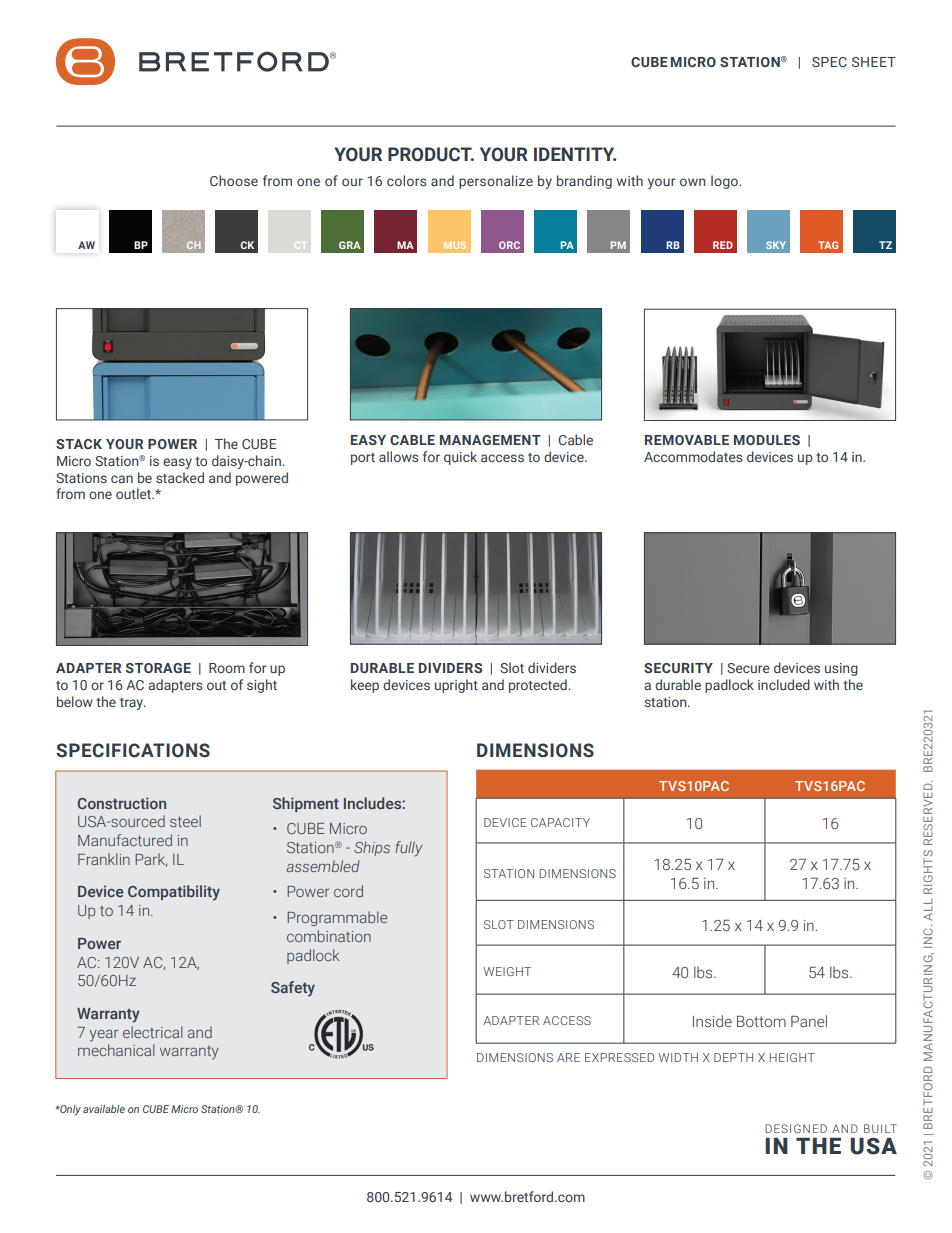  What do you see at coordinates (122, 803) in the screenshot?
I see `Construction` at bounding box center [122, 803].
